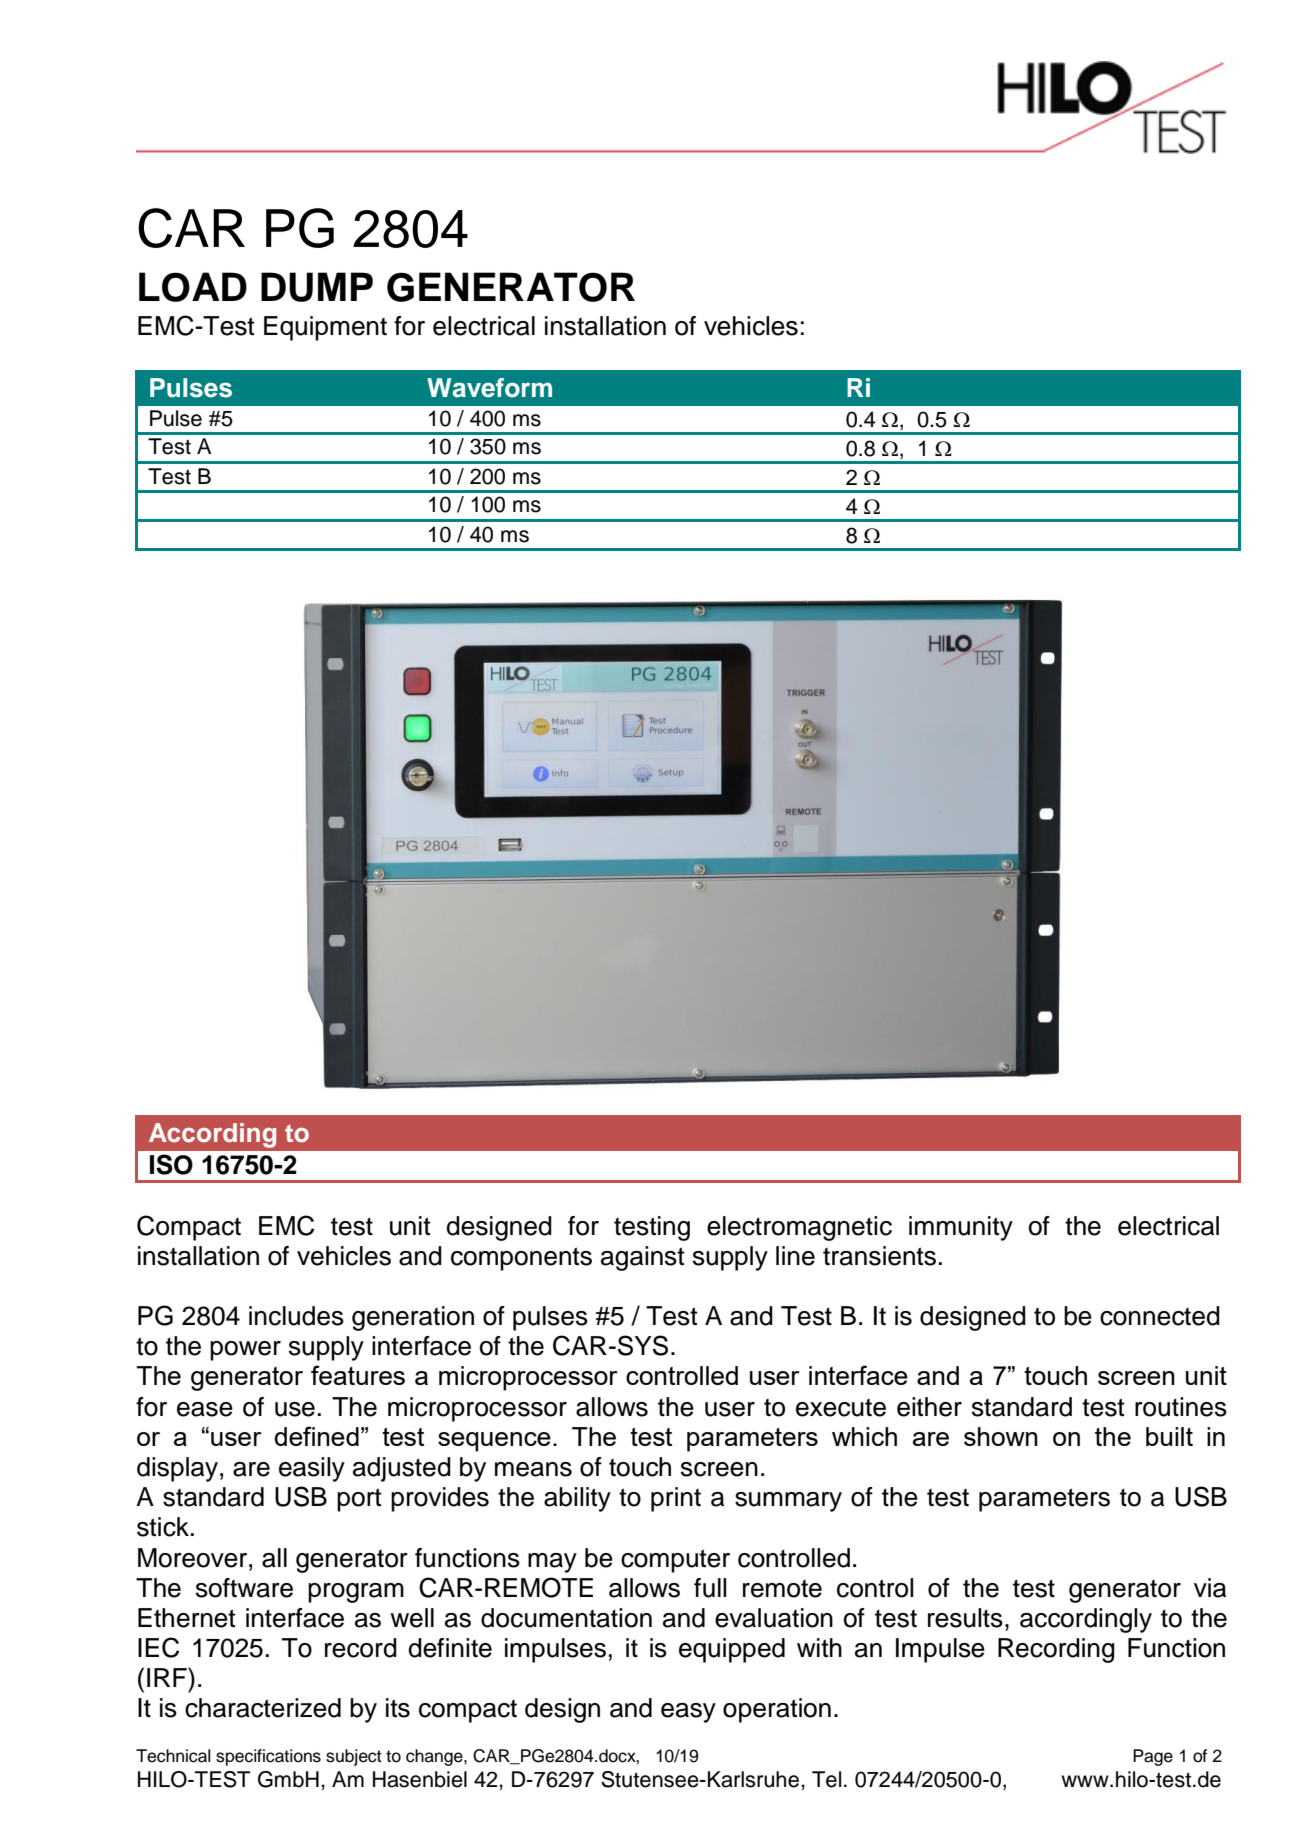  I want to click on easy, so click(688, 1713).
